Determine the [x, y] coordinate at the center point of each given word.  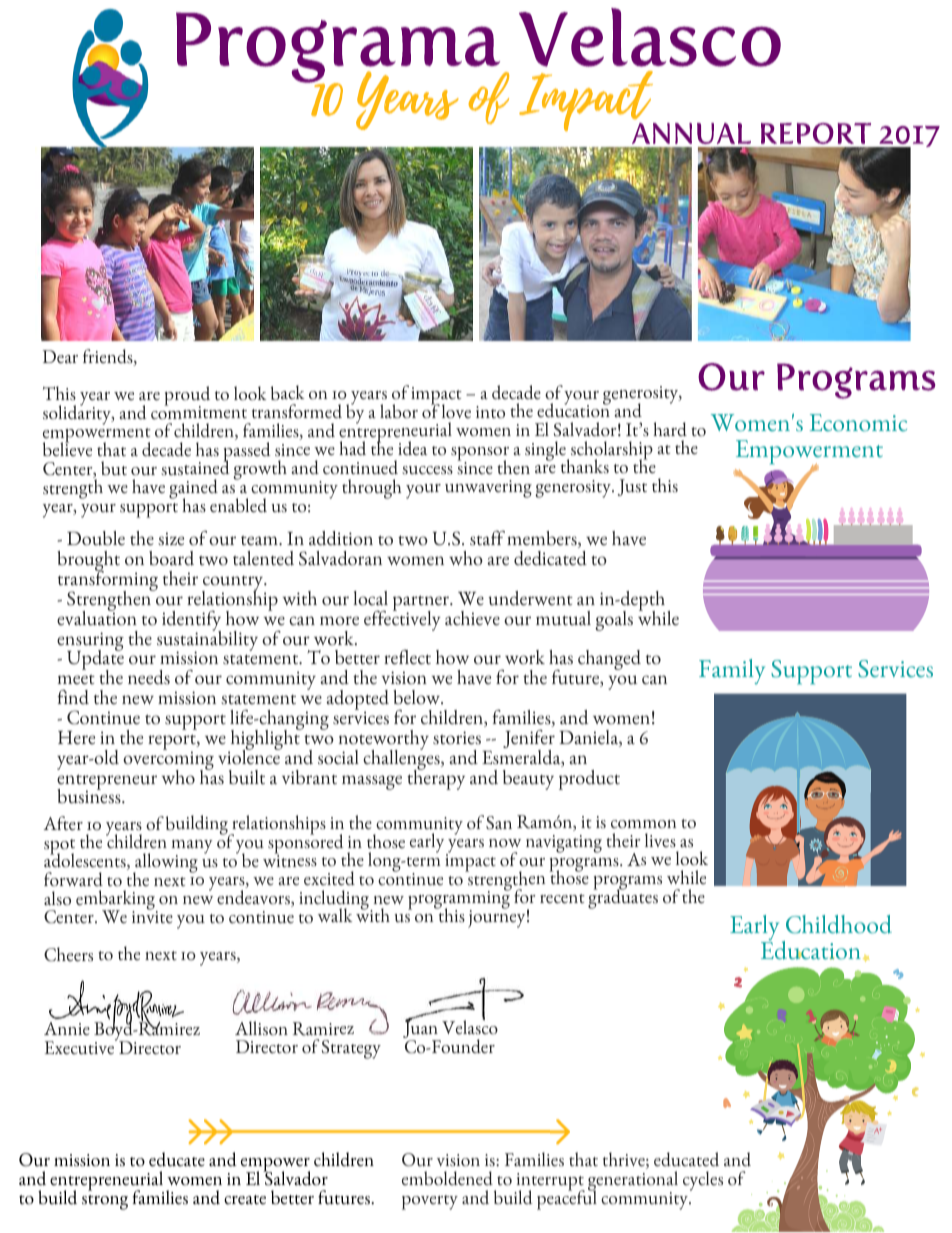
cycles [703, 1181]
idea [412, 448]
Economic [858, 423]
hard [670, 429]
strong [105, 1202]
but [114, 468]
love [456, 411]
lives [660, 840]
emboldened [447, 1178]
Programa [339, 48]
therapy [436, 778]
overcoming [168, 760]
